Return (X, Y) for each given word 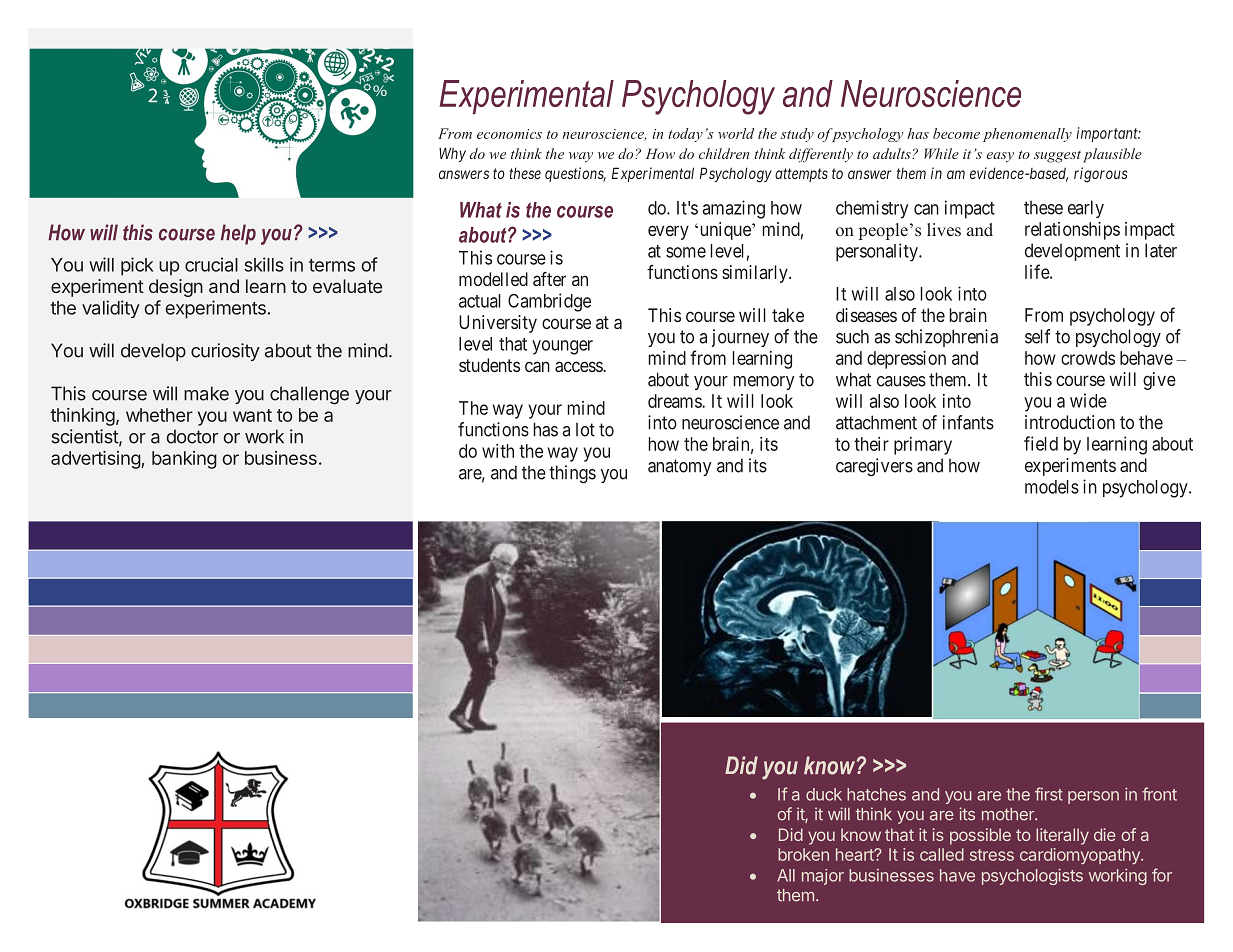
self (1037, 336)
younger (562, 347)
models (1052, 487)
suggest (1057, 156)
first (1049, 794)
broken (803, 854)
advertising (96, 460)
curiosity (225, 352)
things (572, 474)
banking (184, 460)
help (238, 234)
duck (824, 794)
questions (575, 174)
